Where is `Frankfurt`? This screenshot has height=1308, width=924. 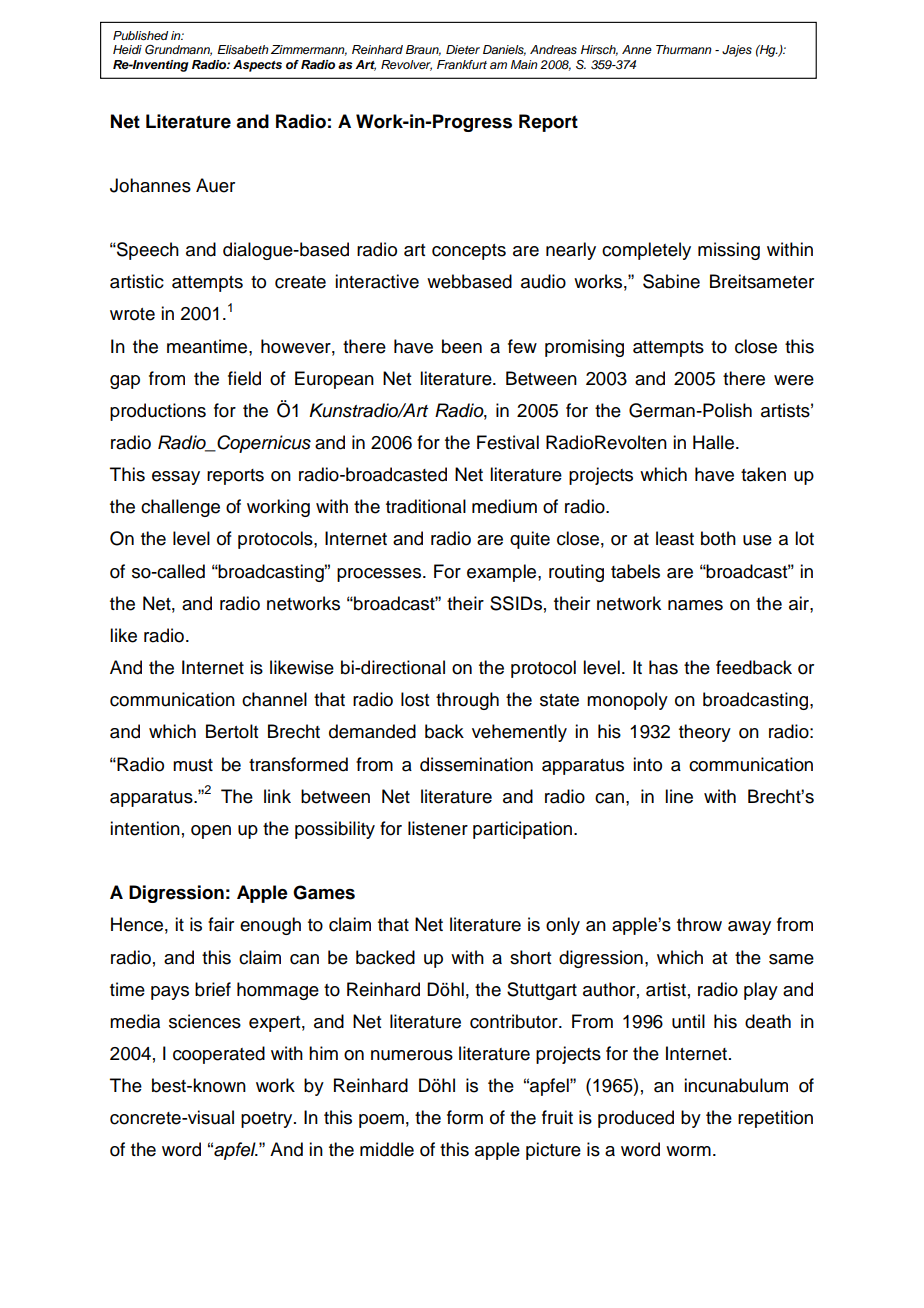
Frankfurt is located at coordinates (462, 64).
